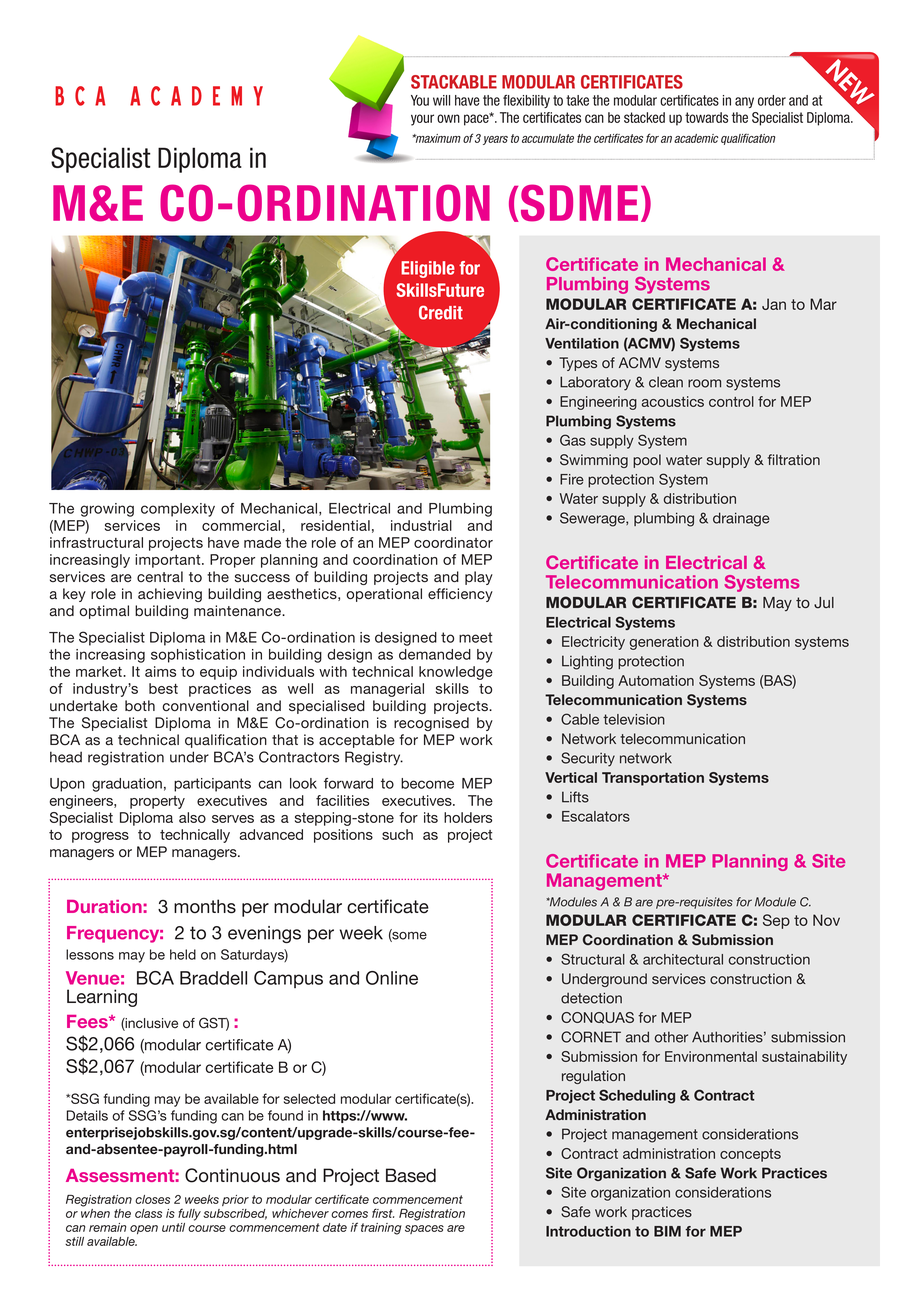 The width and height of the page is (924, 1308). What do you see at coordinates (152, 1199) in the page?
I see `closes` at bounding box center [152, 1199].
